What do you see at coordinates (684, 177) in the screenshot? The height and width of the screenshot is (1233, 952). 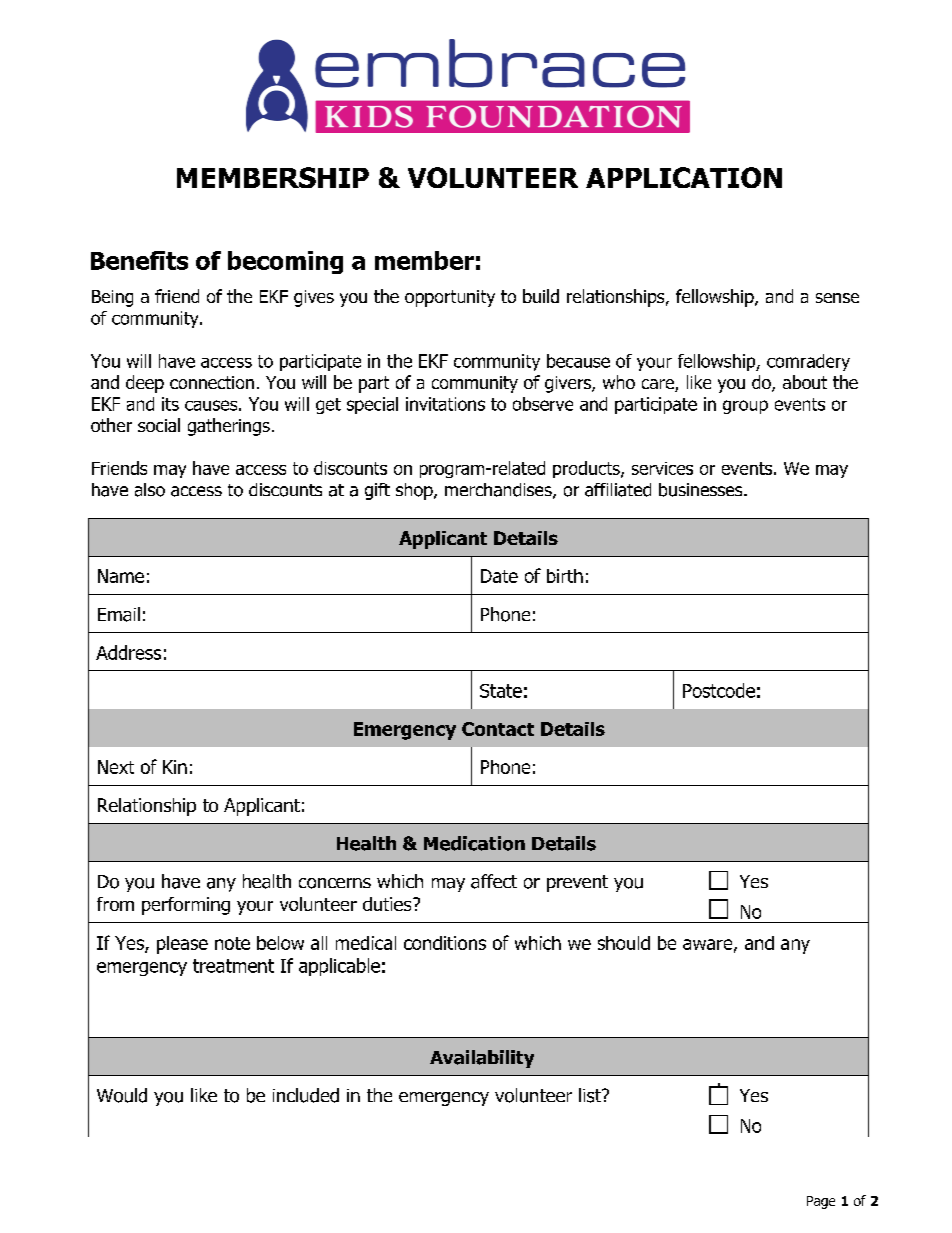 I see `APPLICATION` at bounding box center [684, 177].
